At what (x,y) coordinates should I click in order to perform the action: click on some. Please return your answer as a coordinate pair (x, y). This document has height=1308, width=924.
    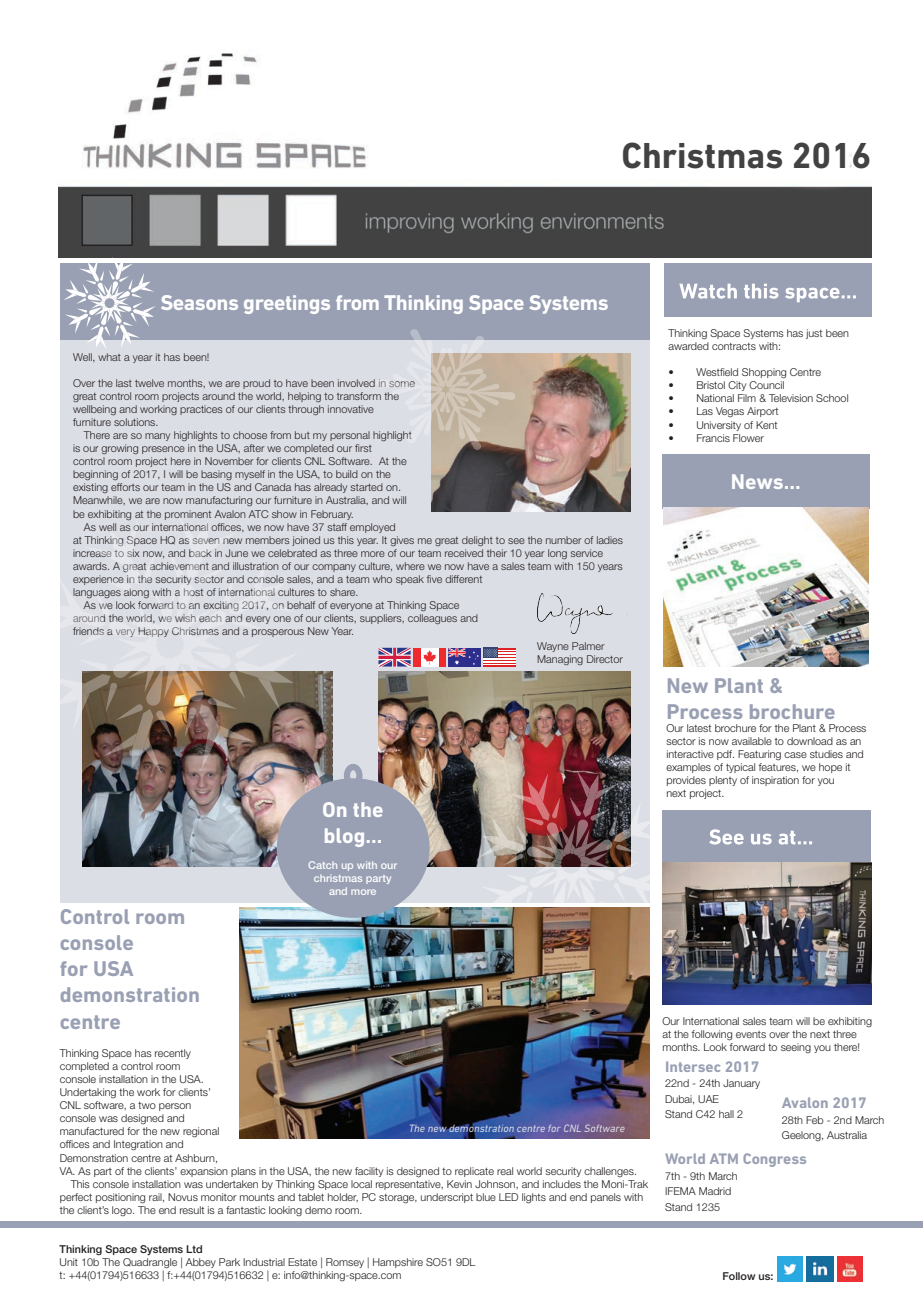
    Looking at the image, I should click on (402, 384).
